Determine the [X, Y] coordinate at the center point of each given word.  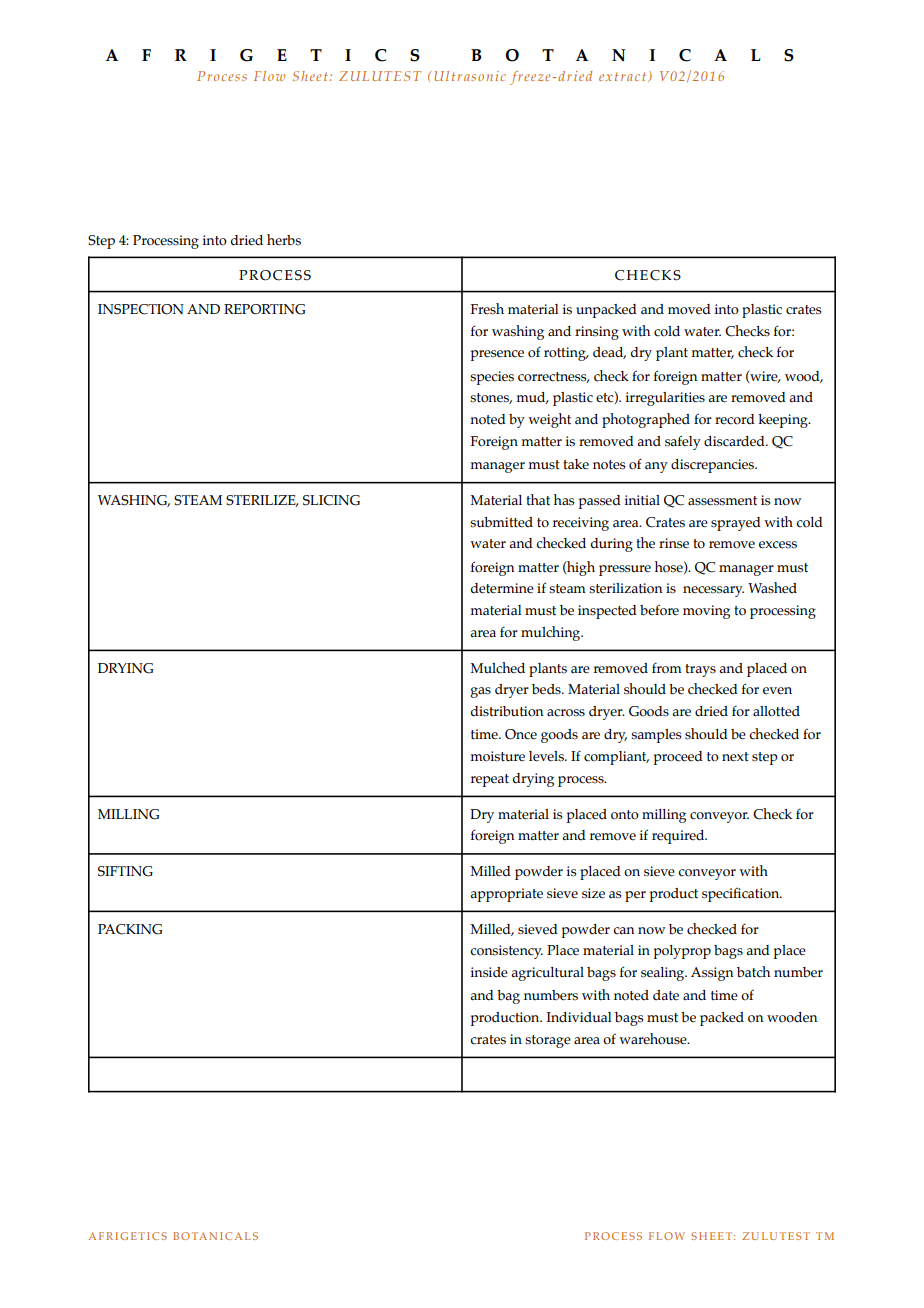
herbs [284, 240]
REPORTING [264, 309]
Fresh [487, 309]
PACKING [130, 929]
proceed [678, 758]
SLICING [331, 500]
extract [624, 77]
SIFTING [125, 871]
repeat [490, 780]
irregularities [665, 399]
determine [502, 588]
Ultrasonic [470, 76]
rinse [674, 543]
